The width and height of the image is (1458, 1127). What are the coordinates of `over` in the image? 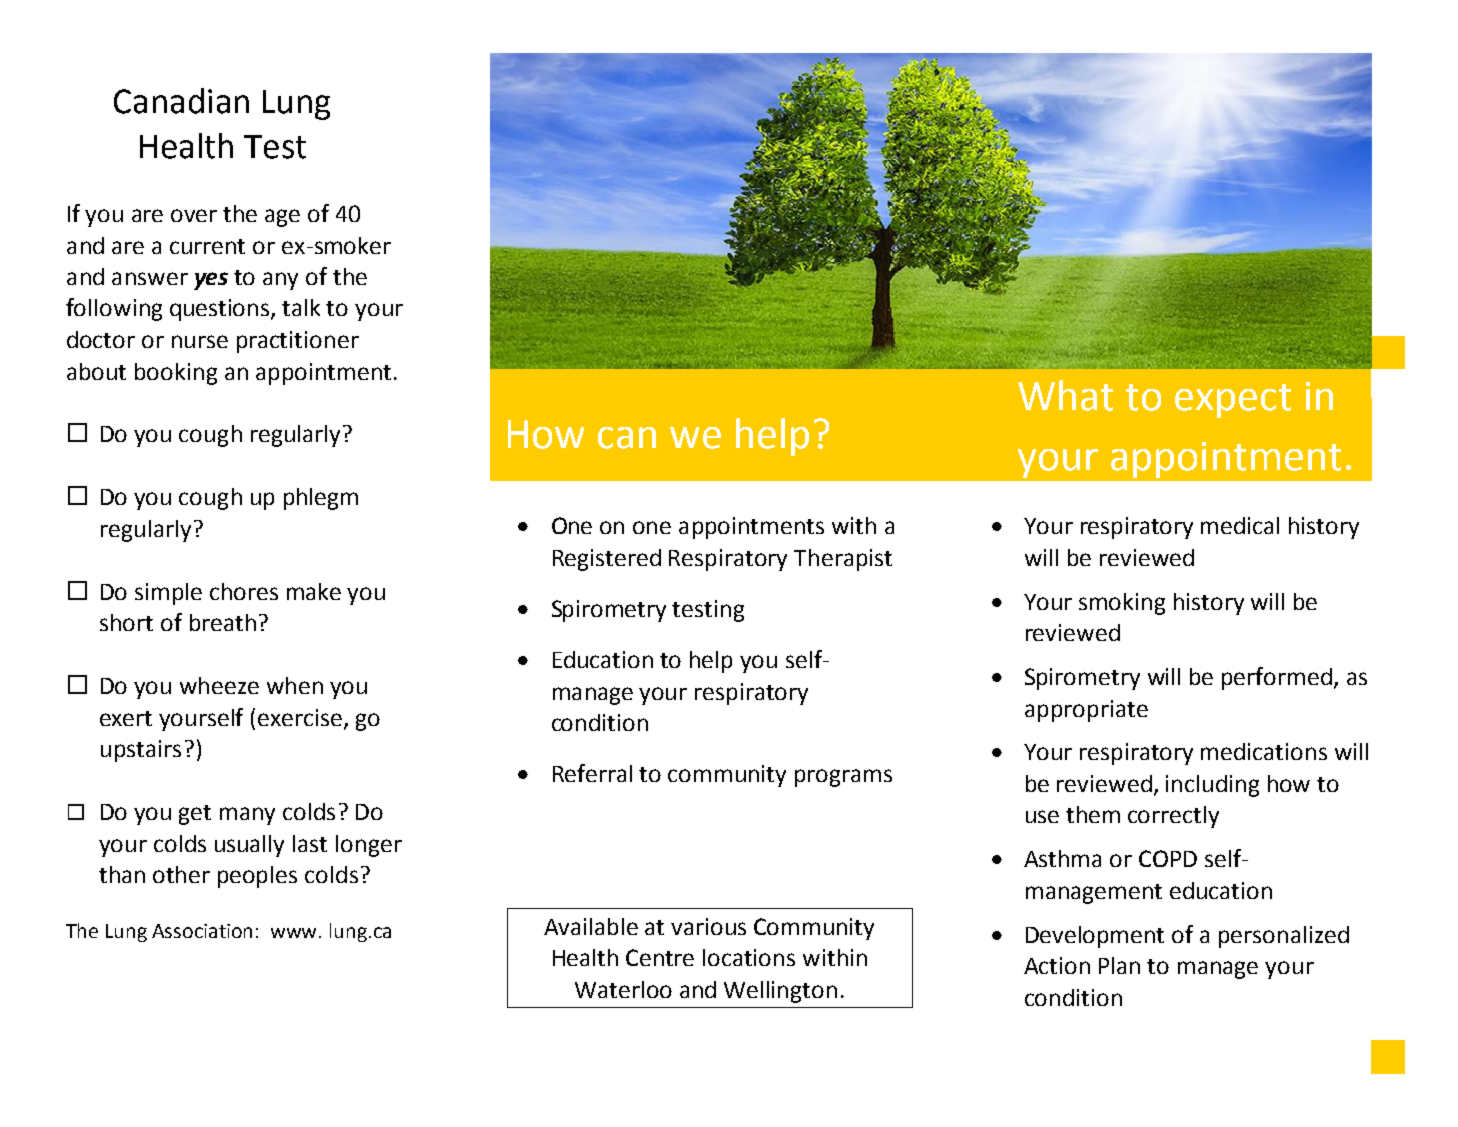 It's located at (194, 215).
